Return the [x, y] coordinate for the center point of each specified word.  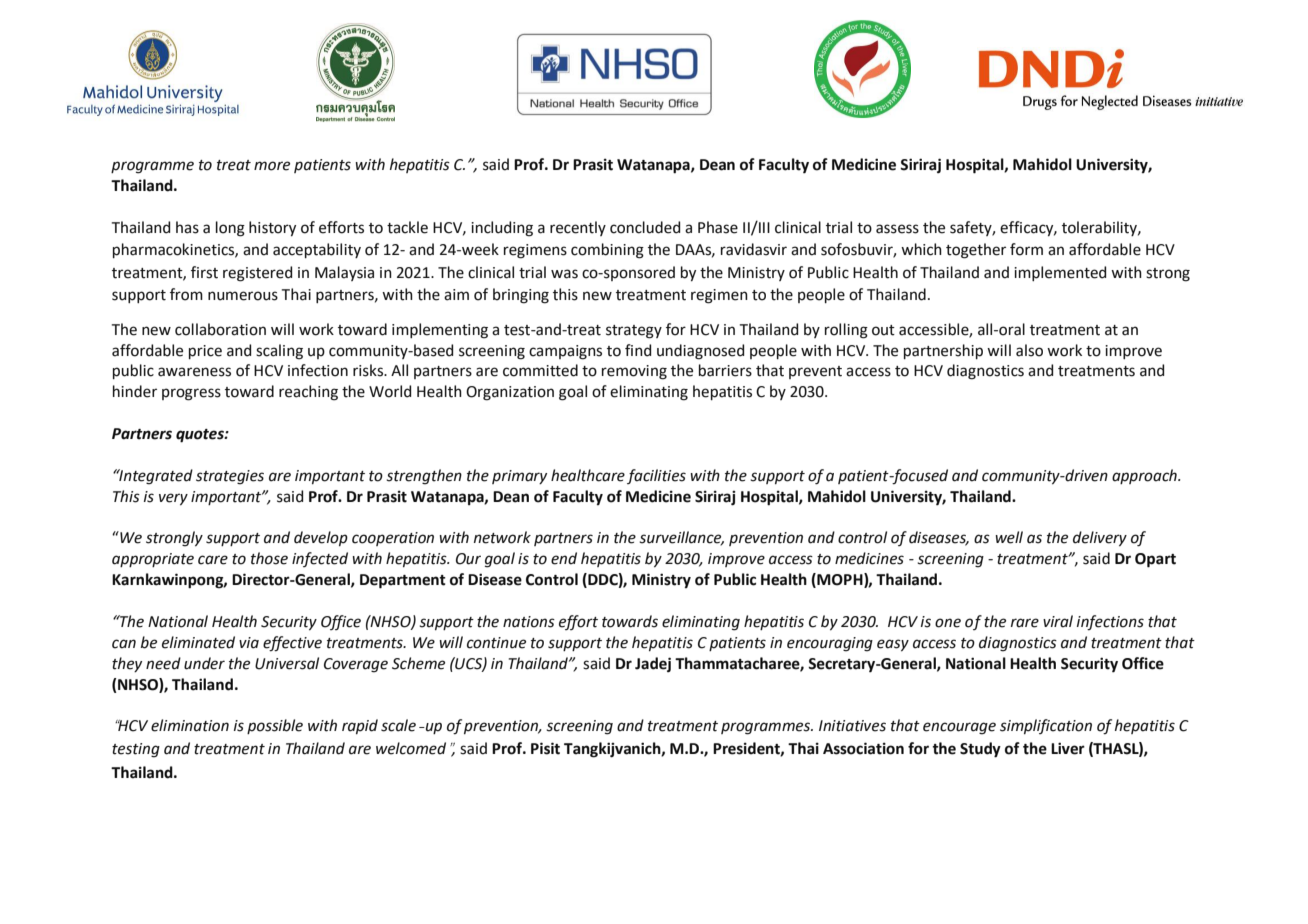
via [249, 643]
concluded [645, 227]
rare [1025, 623]
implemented [1060, 273]
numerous [243, 296]
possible [275, 726]
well [1009, 537]
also [1029, 350]
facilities [656, 476]
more [272, 166]
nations [529, 622]
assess [897, 229]
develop [321, 538]
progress [191, 394]
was [564, 274]
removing [634, 372]
